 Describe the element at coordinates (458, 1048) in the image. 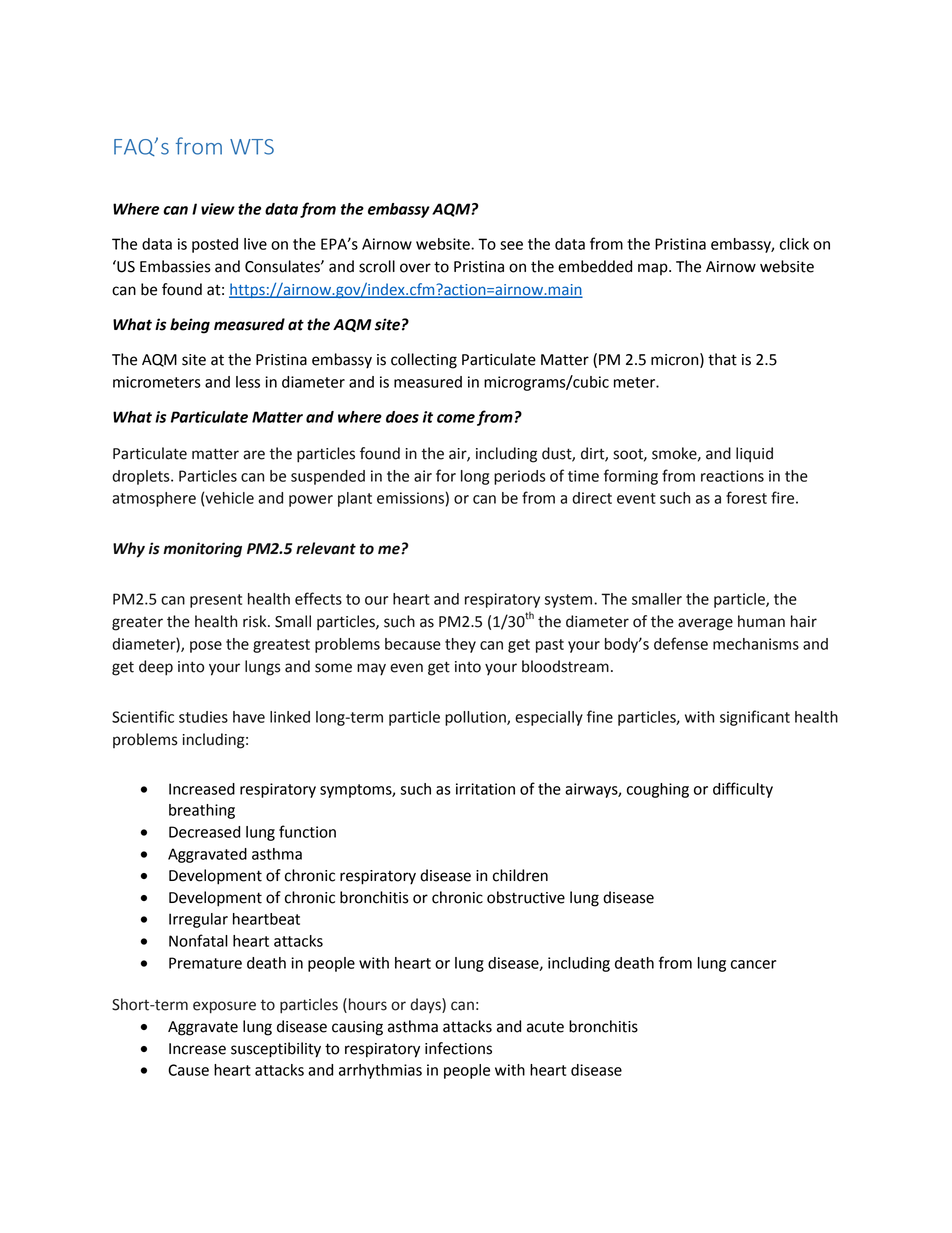

I see `infections` at that location.
